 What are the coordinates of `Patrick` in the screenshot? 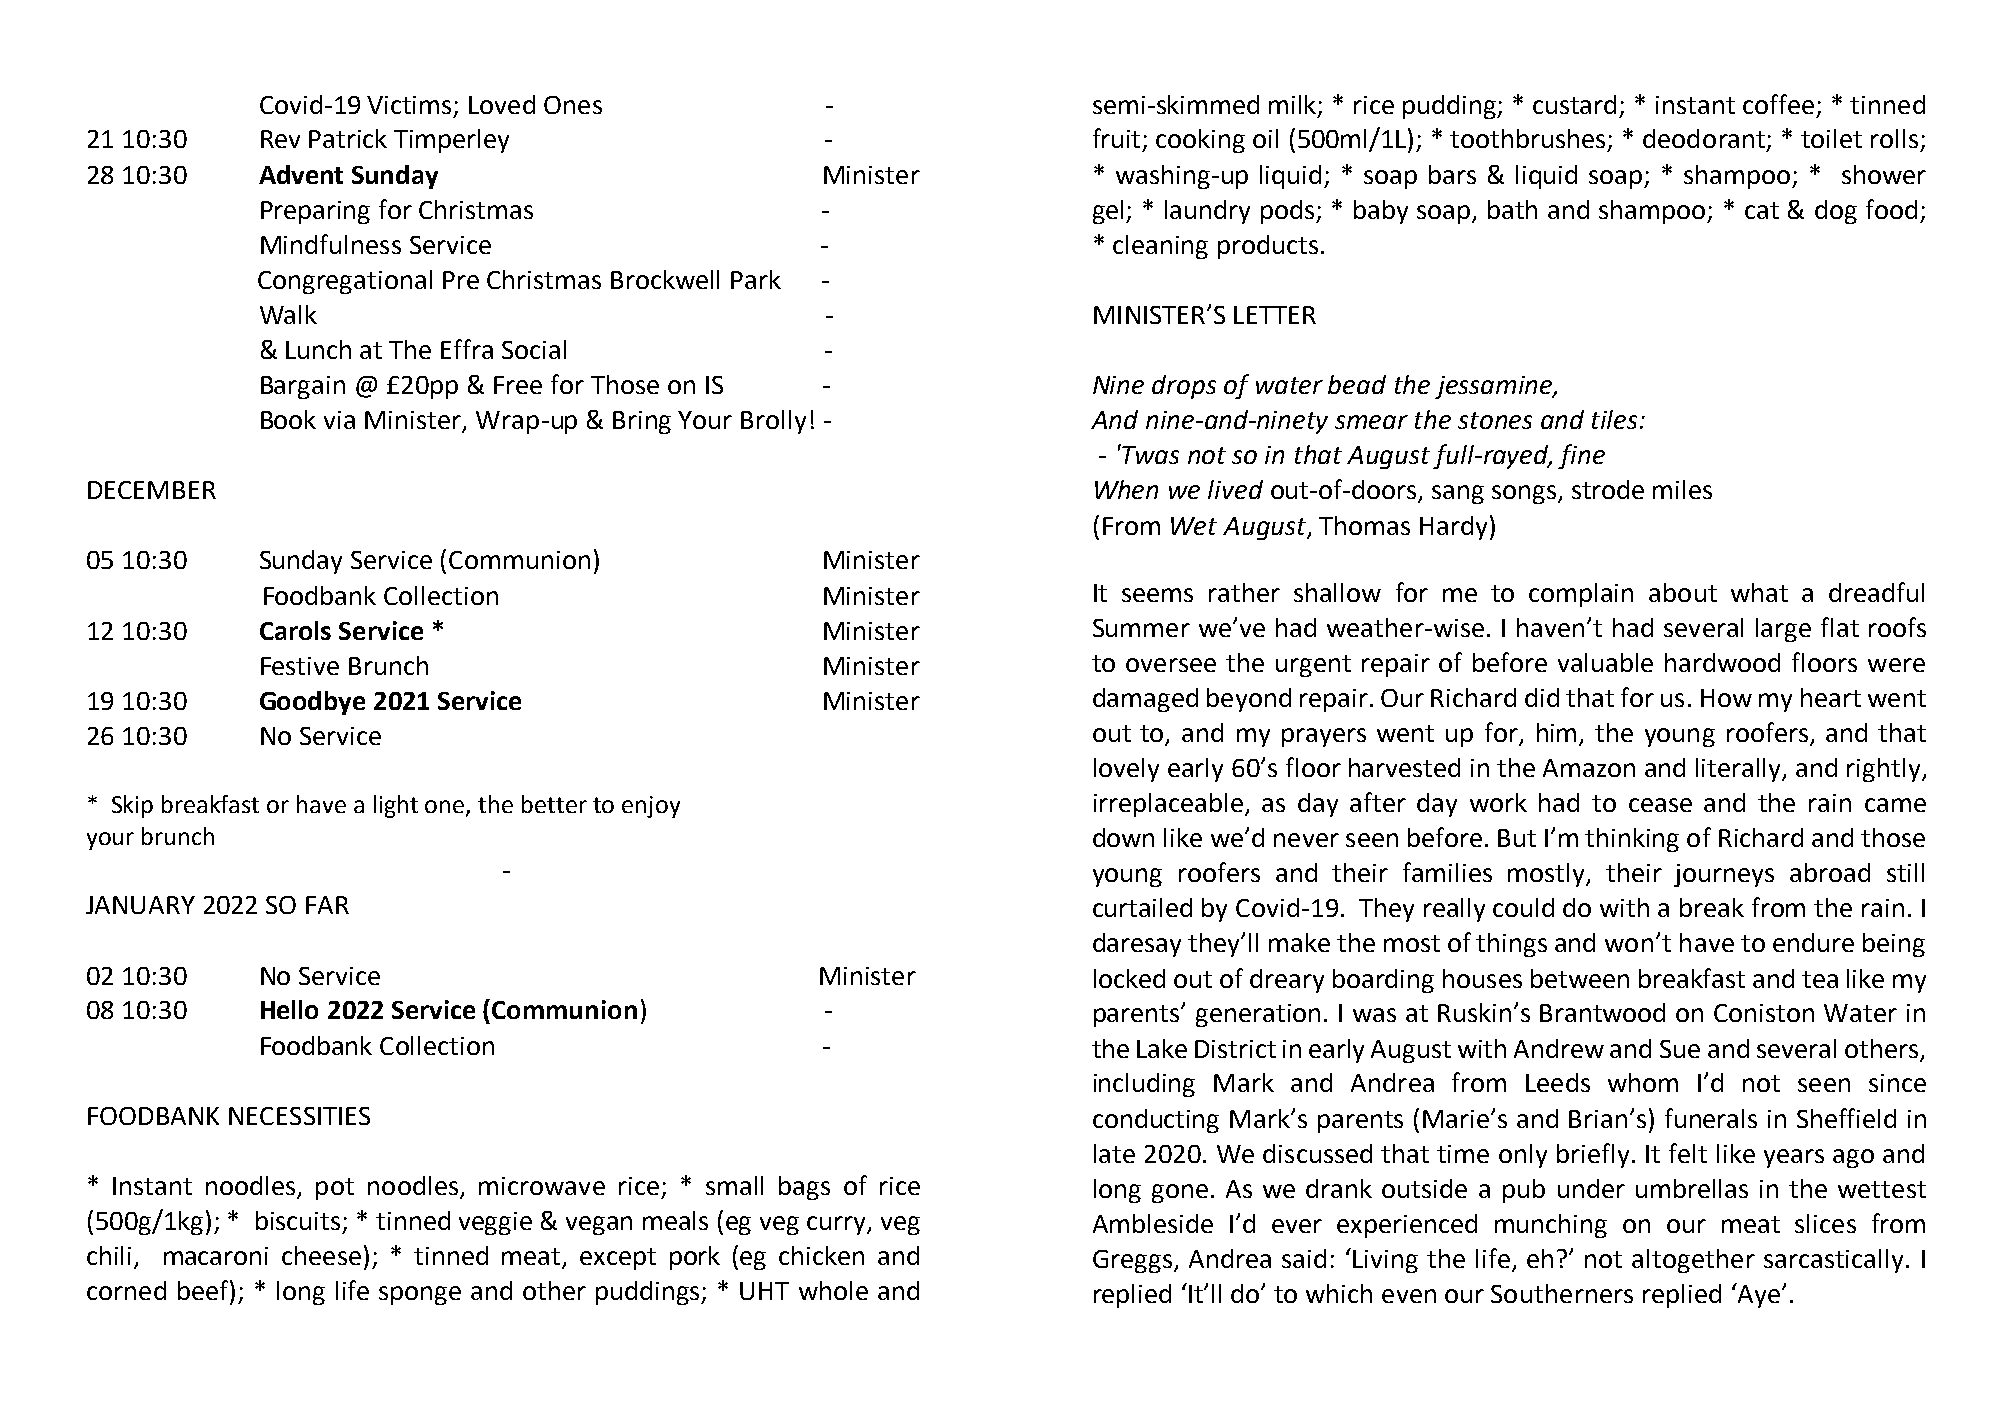 It's located at (348, 138).
